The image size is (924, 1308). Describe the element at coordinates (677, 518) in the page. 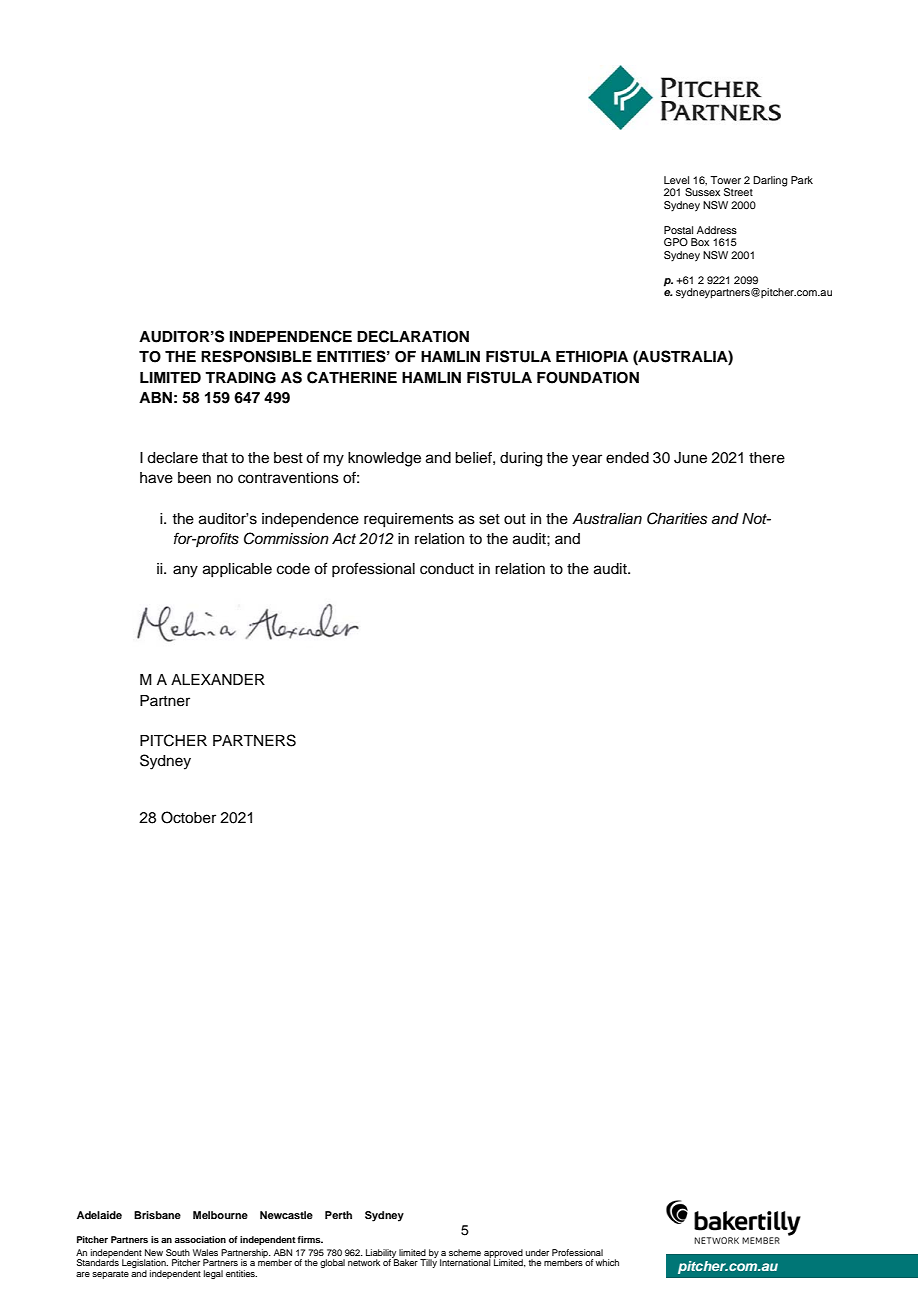

I see `Charities` at that location.
